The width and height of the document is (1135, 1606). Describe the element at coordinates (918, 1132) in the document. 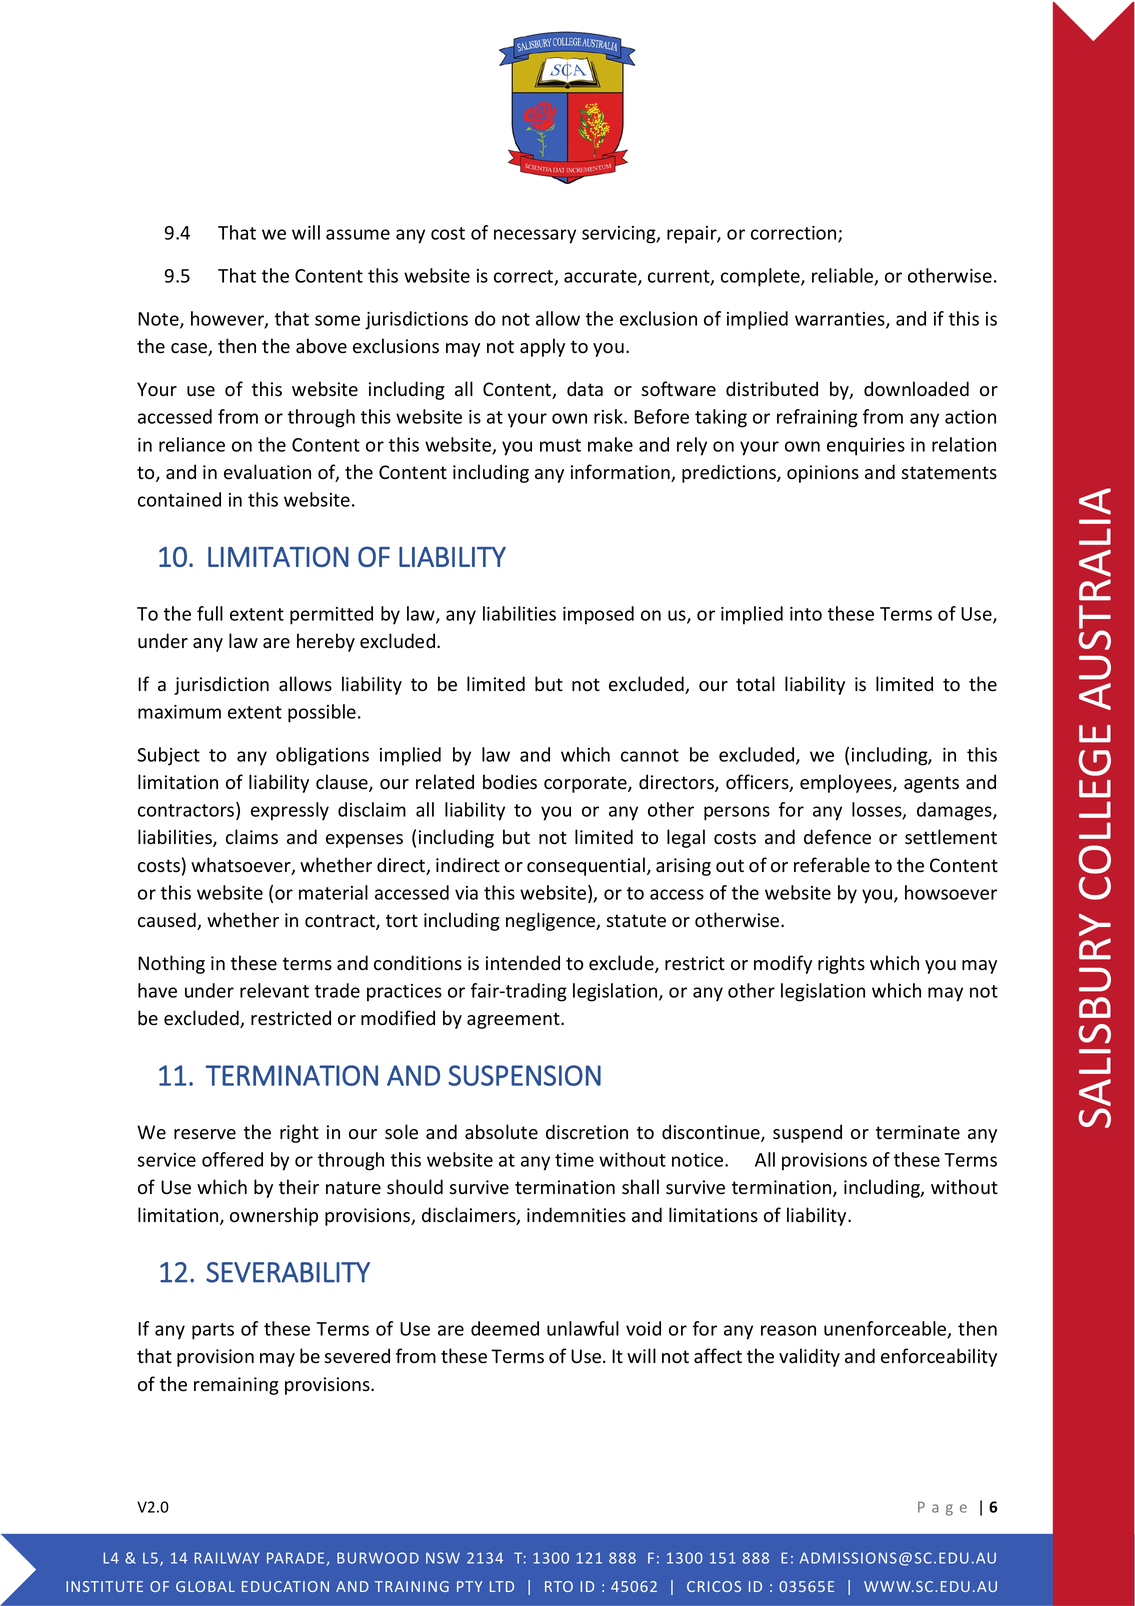

I see `terminate` at that location.
